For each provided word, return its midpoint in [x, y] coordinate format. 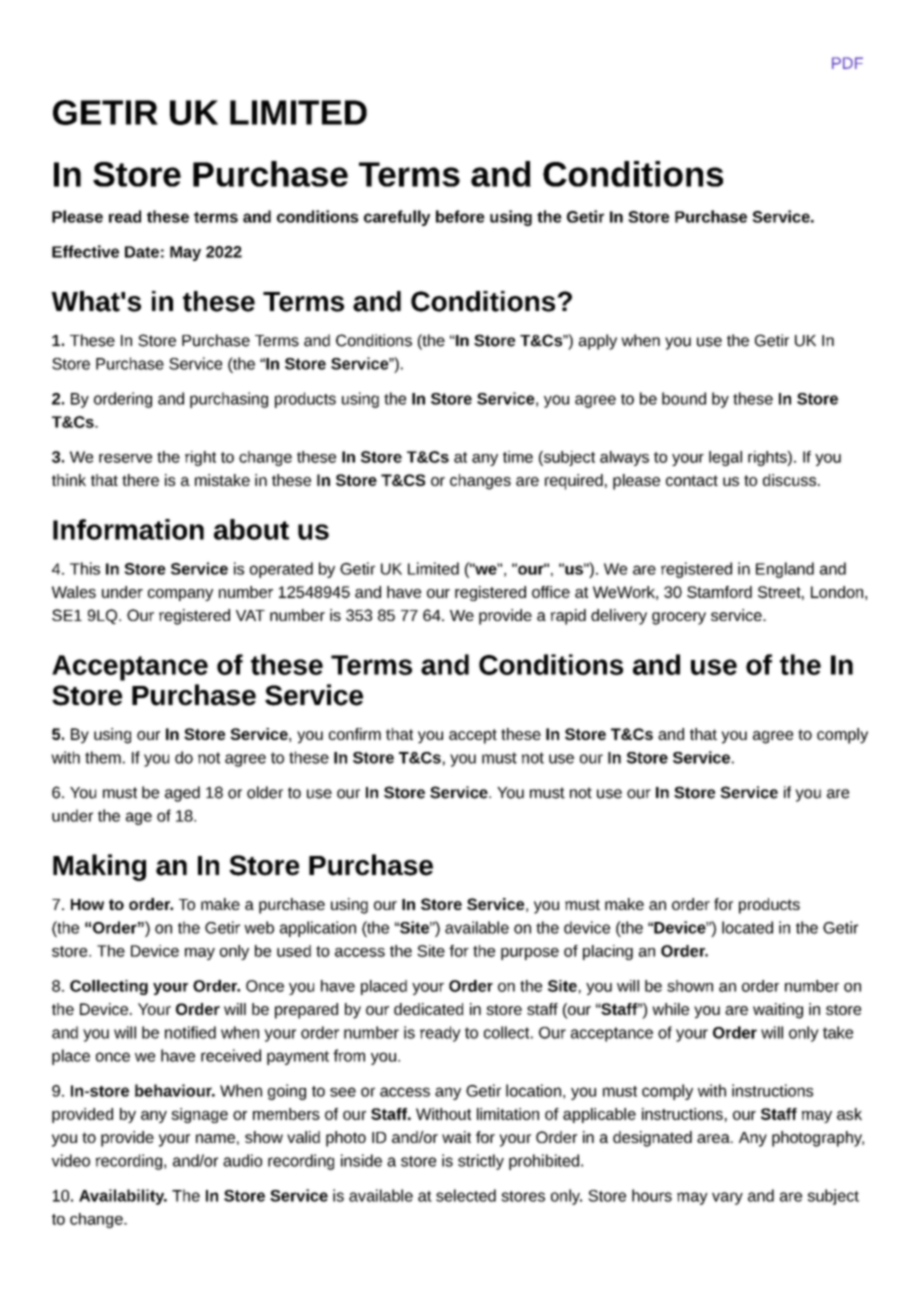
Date [142, 252]
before [460, 216]
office [551, 592]
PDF [847, 63]
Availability [123, 1197]
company [180, 595]
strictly [481, 1162]
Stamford [719, 592]
